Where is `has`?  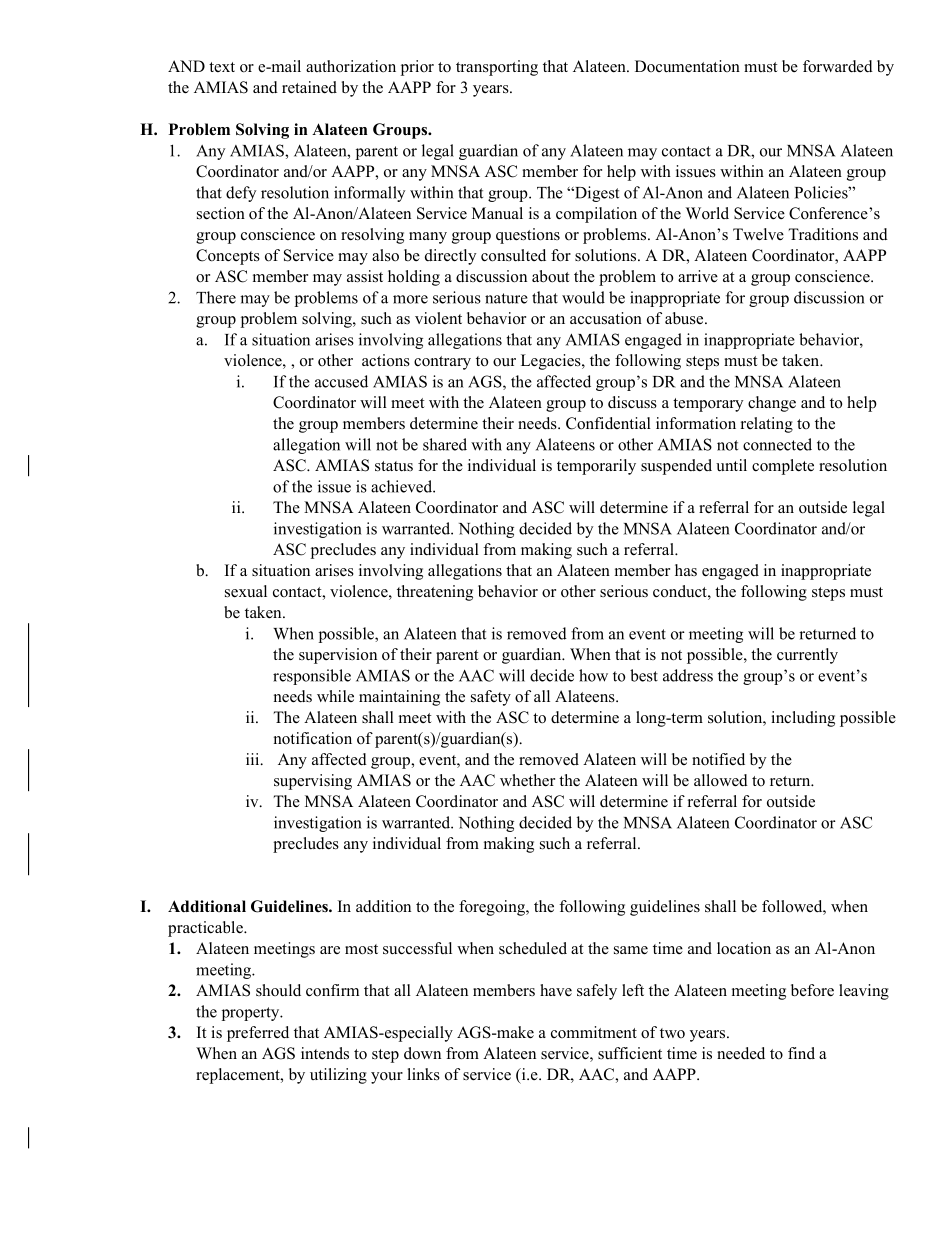
has is located at coordinates (686, 570).
